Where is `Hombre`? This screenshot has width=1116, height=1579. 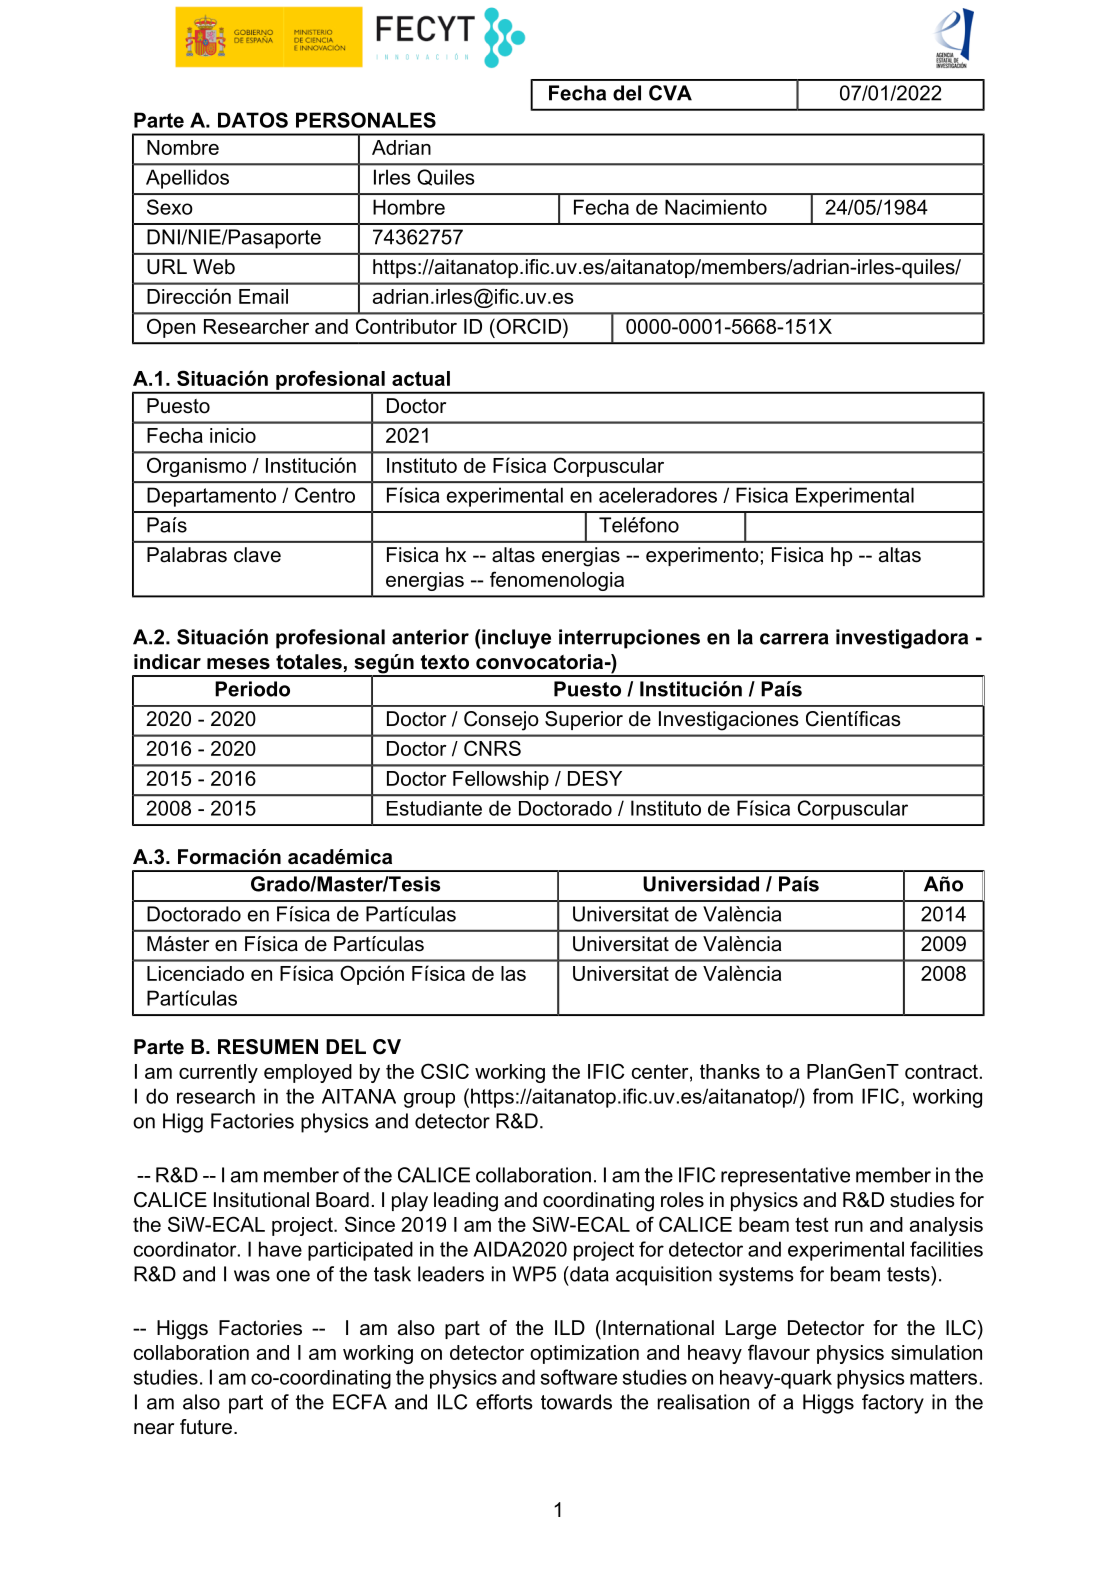 Hombre is located at coordinates (409, 207).
